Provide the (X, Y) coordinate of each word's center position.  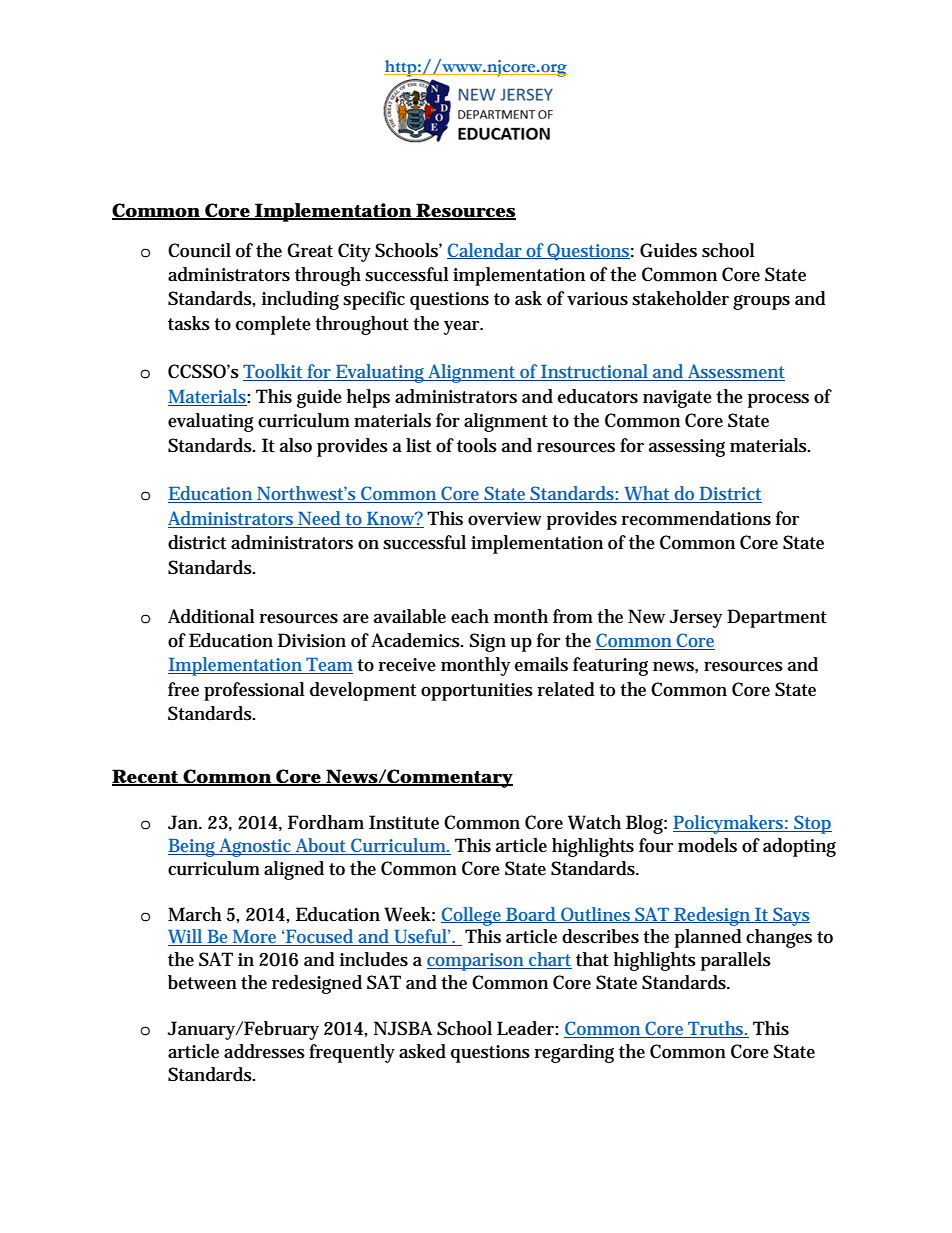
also (296, 445)
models (707, 845)
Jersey (695, 618)
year (462, 328)
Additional (211, 616)
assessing (687, 448)
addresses (264, 1051)
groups (761, 302)
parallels (736, 961)
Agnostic (256, 847)
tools (477, 445)
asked (422, 1051)
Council (199, 250)
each (470, 616)
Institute (404, 822)
